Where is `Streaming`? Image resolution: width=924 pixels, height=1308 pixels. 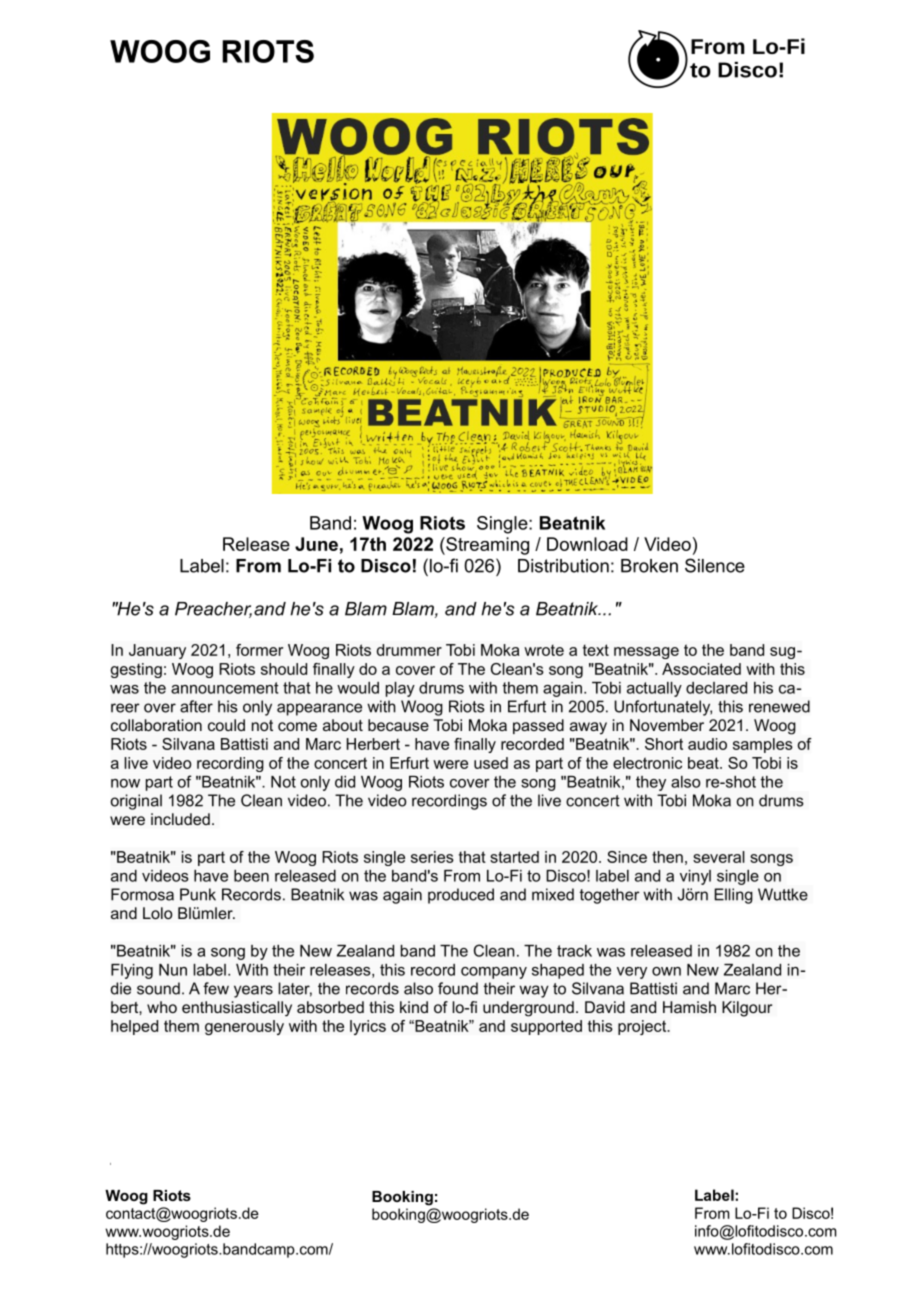 Streaming is located at coordinates (486, 546).
